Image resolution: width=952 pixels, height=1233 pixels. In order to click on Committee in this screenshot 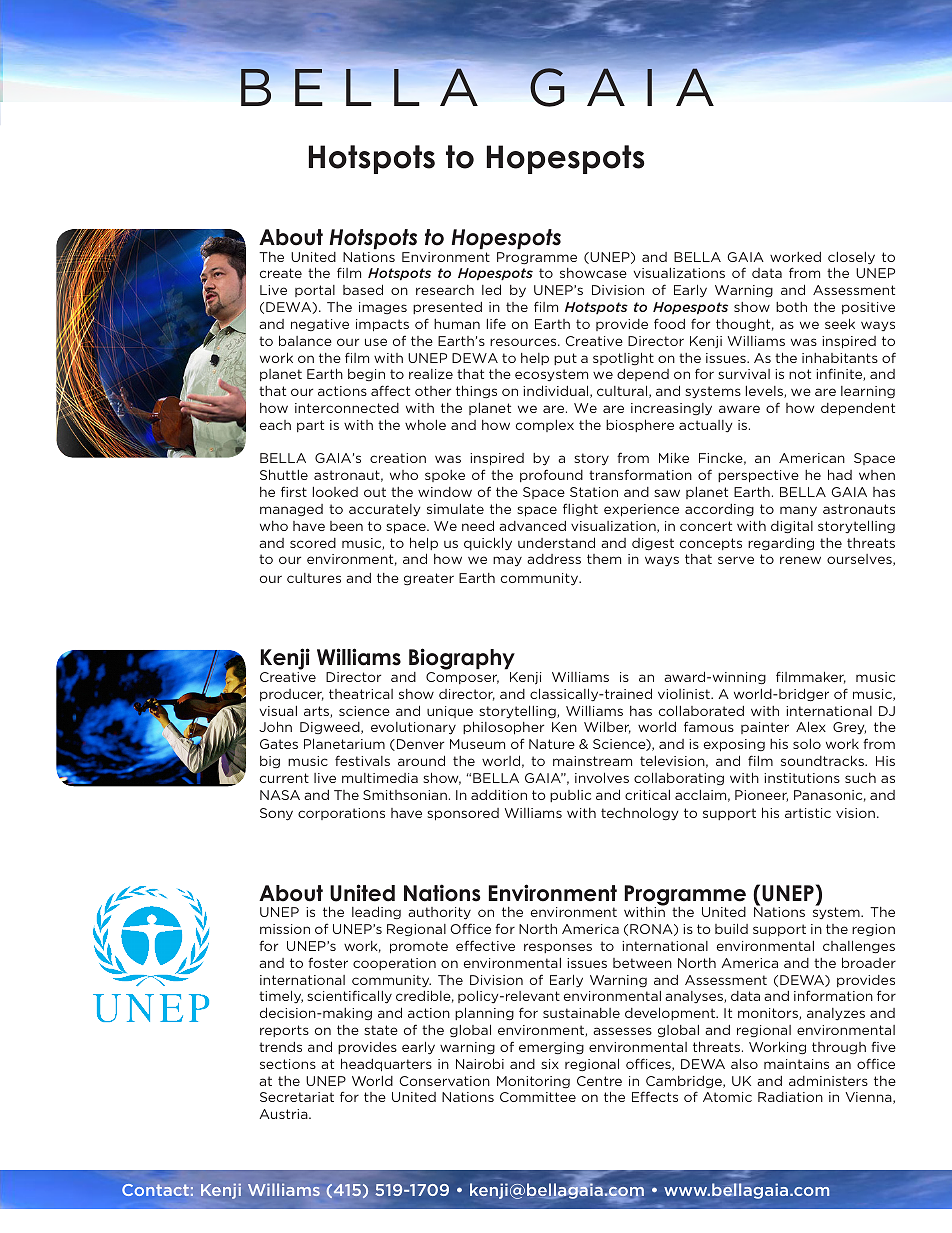, I will do `click(538, 1097)`.
